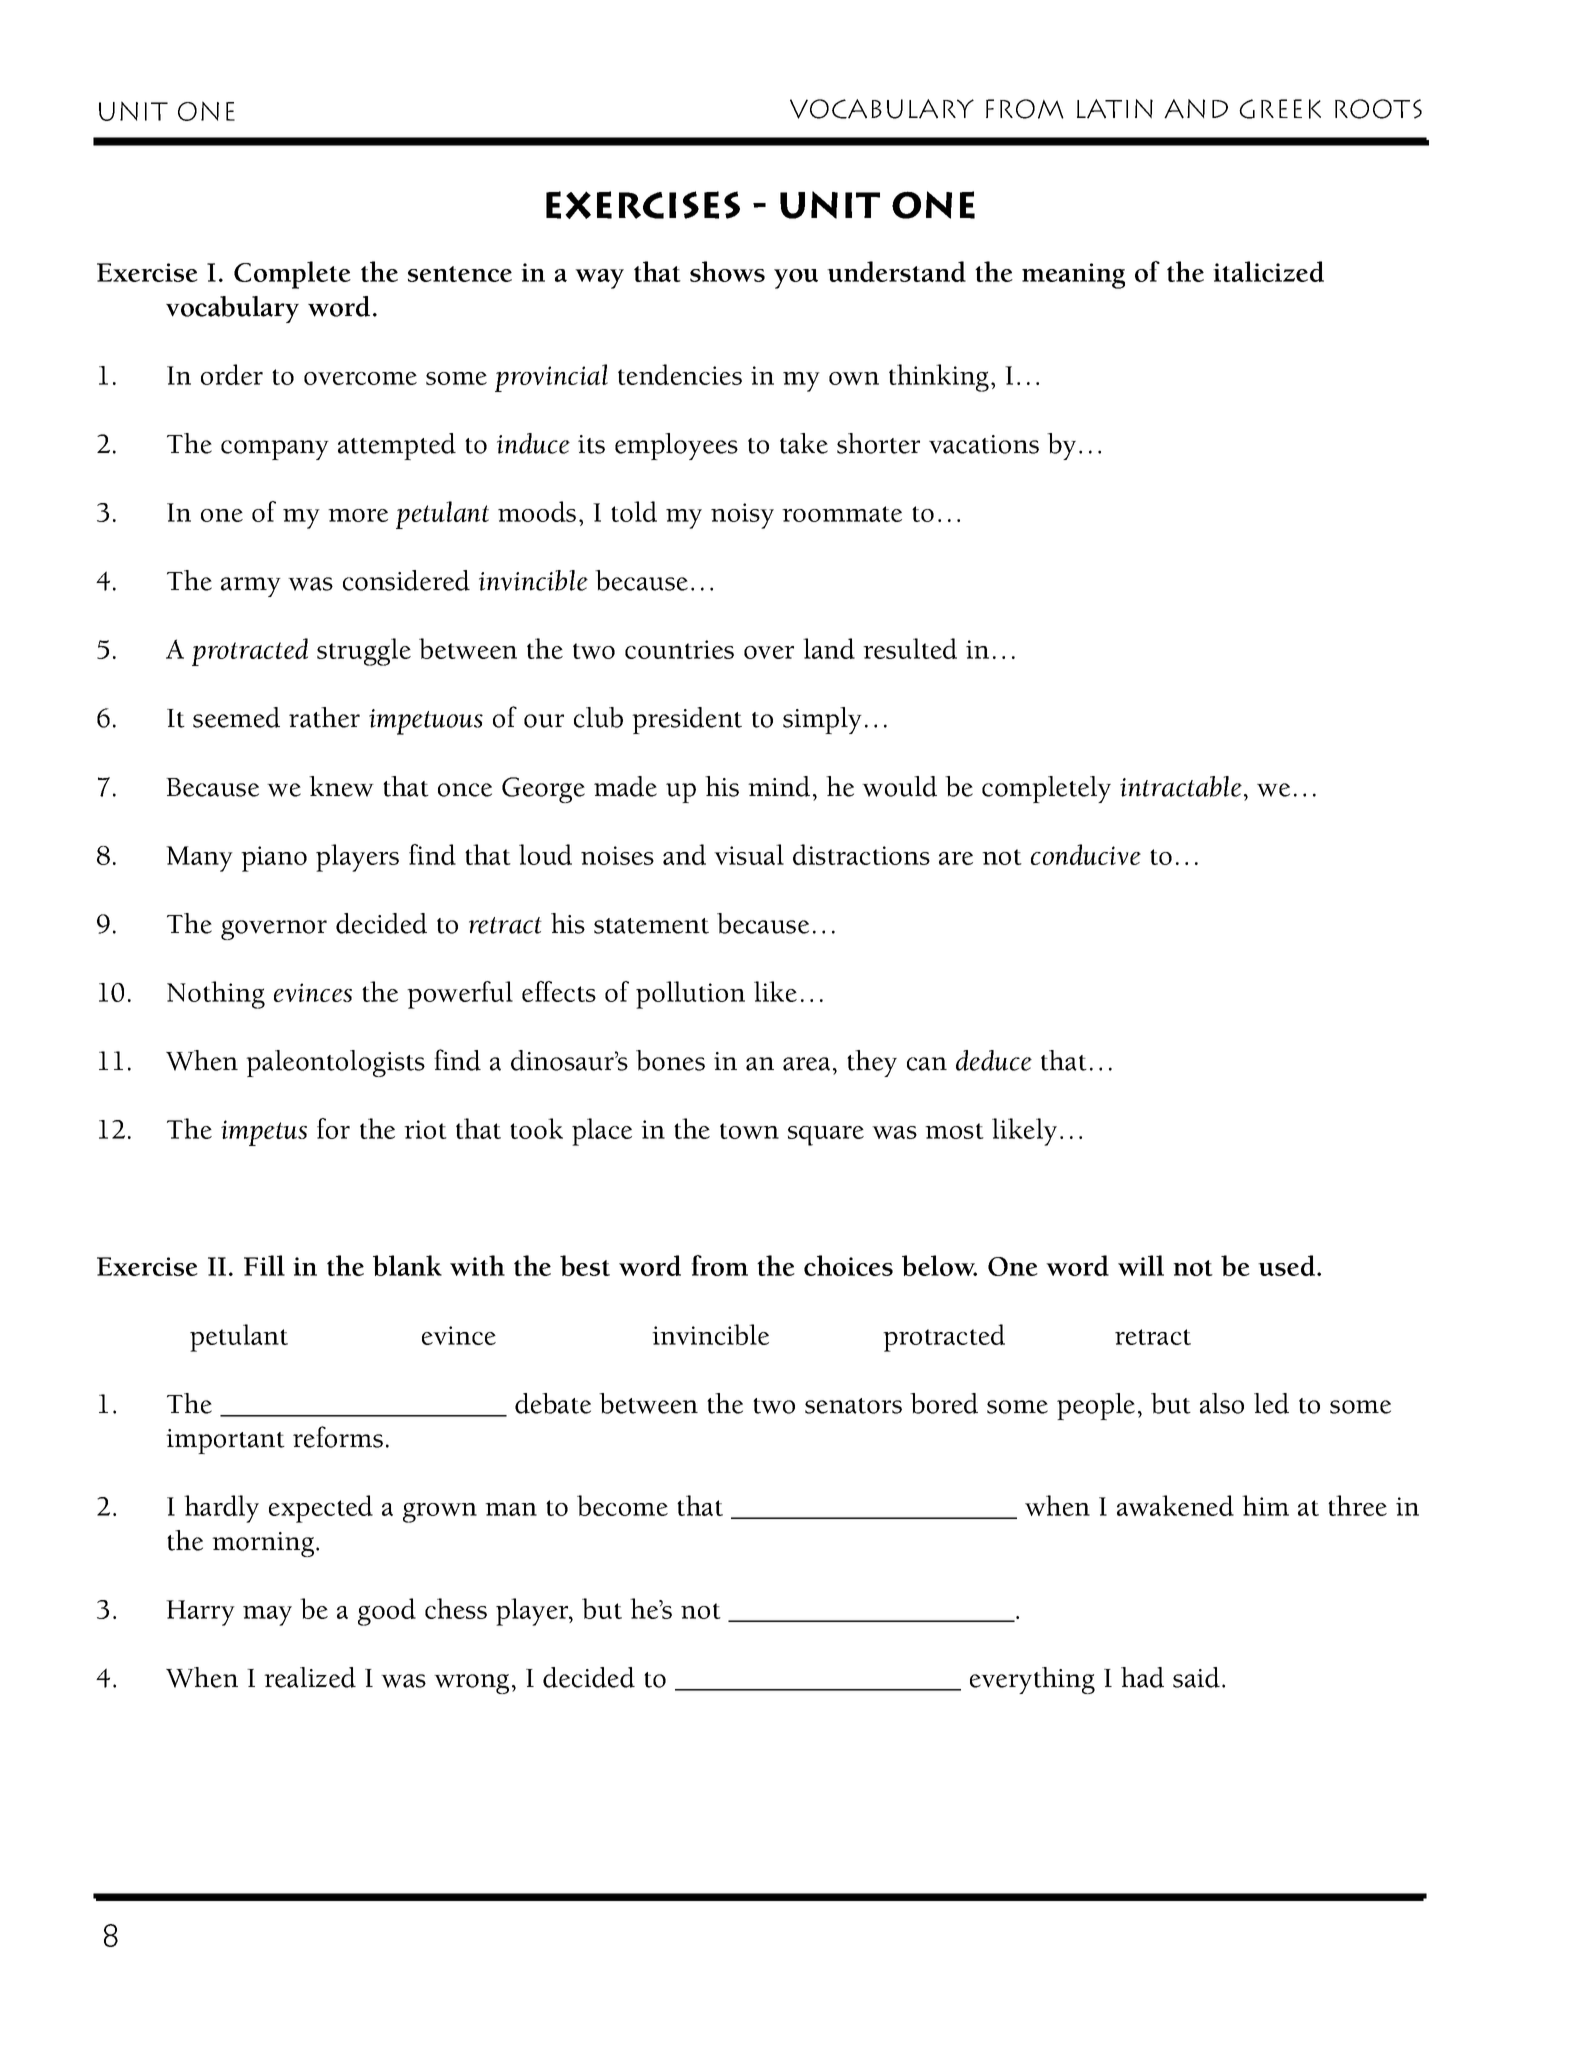  Describe the element at coordinates (364, 652) in the page. I see `struggle` at that location.
